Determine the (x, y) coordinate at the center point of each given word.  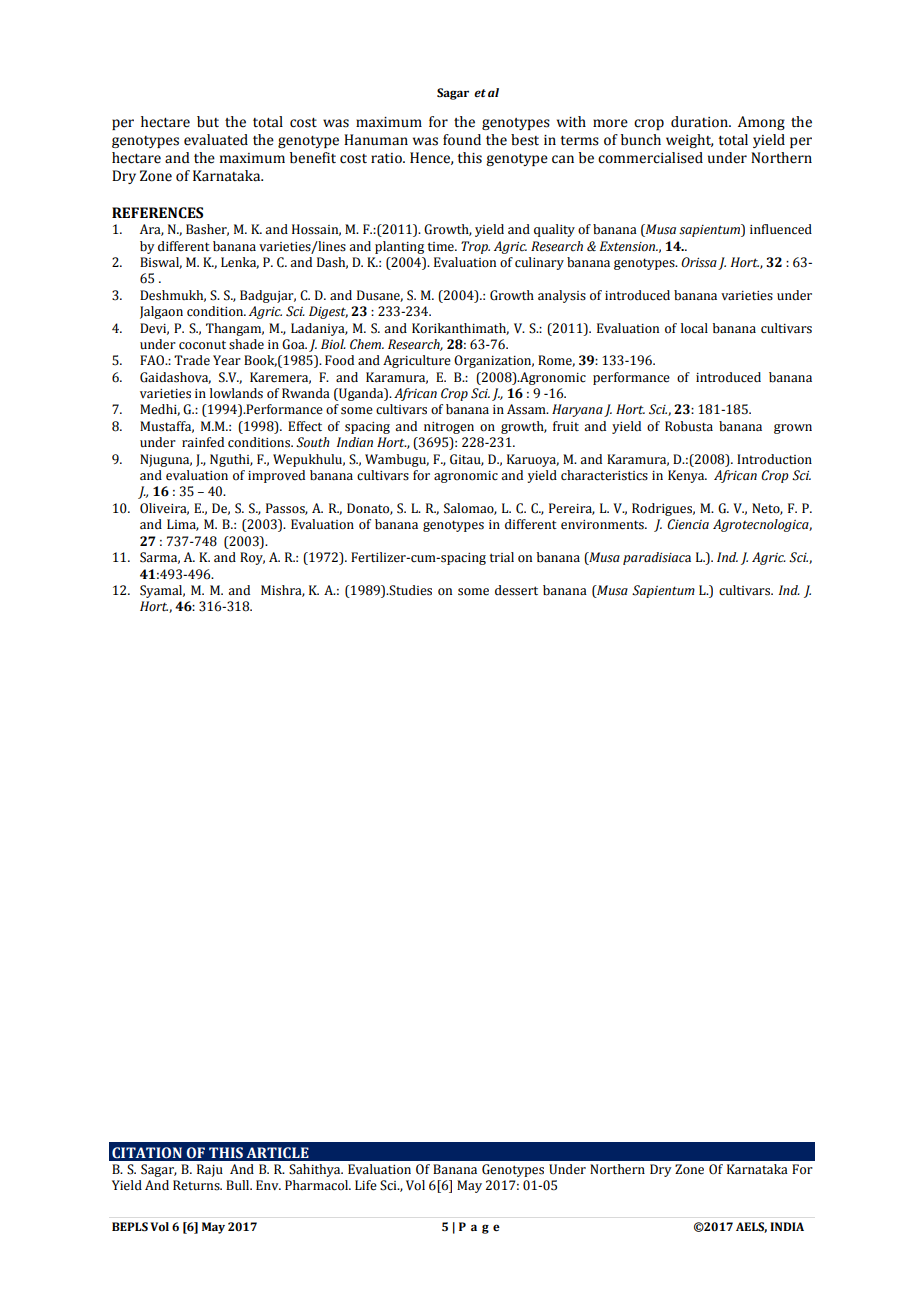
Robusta (689, 426)
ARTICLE (277, 1153)
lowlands (236, 393)
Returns (197, 1185)
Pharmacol (317, 1185)
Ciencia (688, 524)
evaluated (216, 140)
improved (276, 476)
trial (502, 557)
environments (603, 525)
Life (366, 1185)
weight (690, 141)
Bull (239, 1185)
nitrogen (449, 428)
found (462, 140)
